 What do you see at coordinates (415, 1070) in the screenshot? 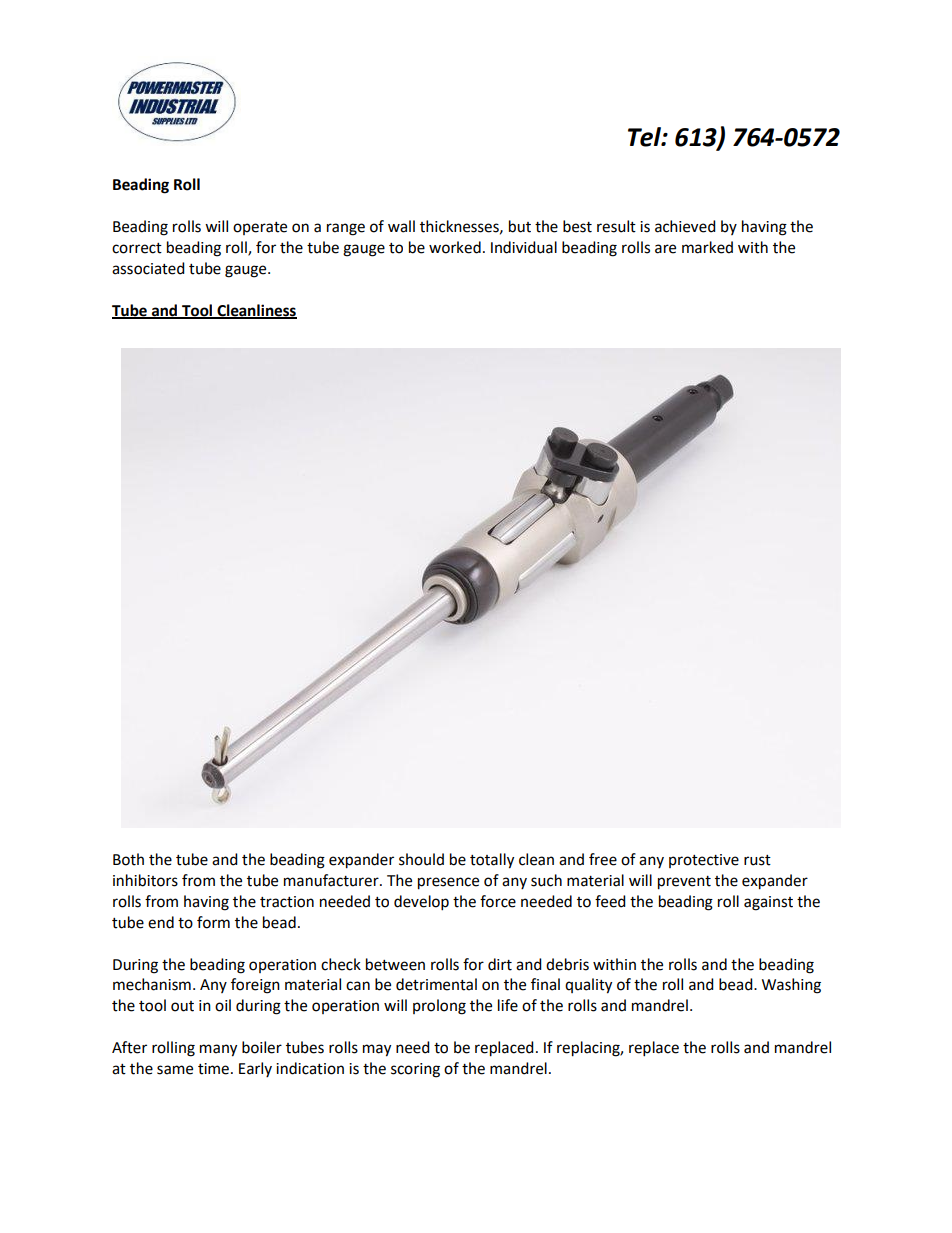
I see `scoring` at bounding box center [415, 1070].
